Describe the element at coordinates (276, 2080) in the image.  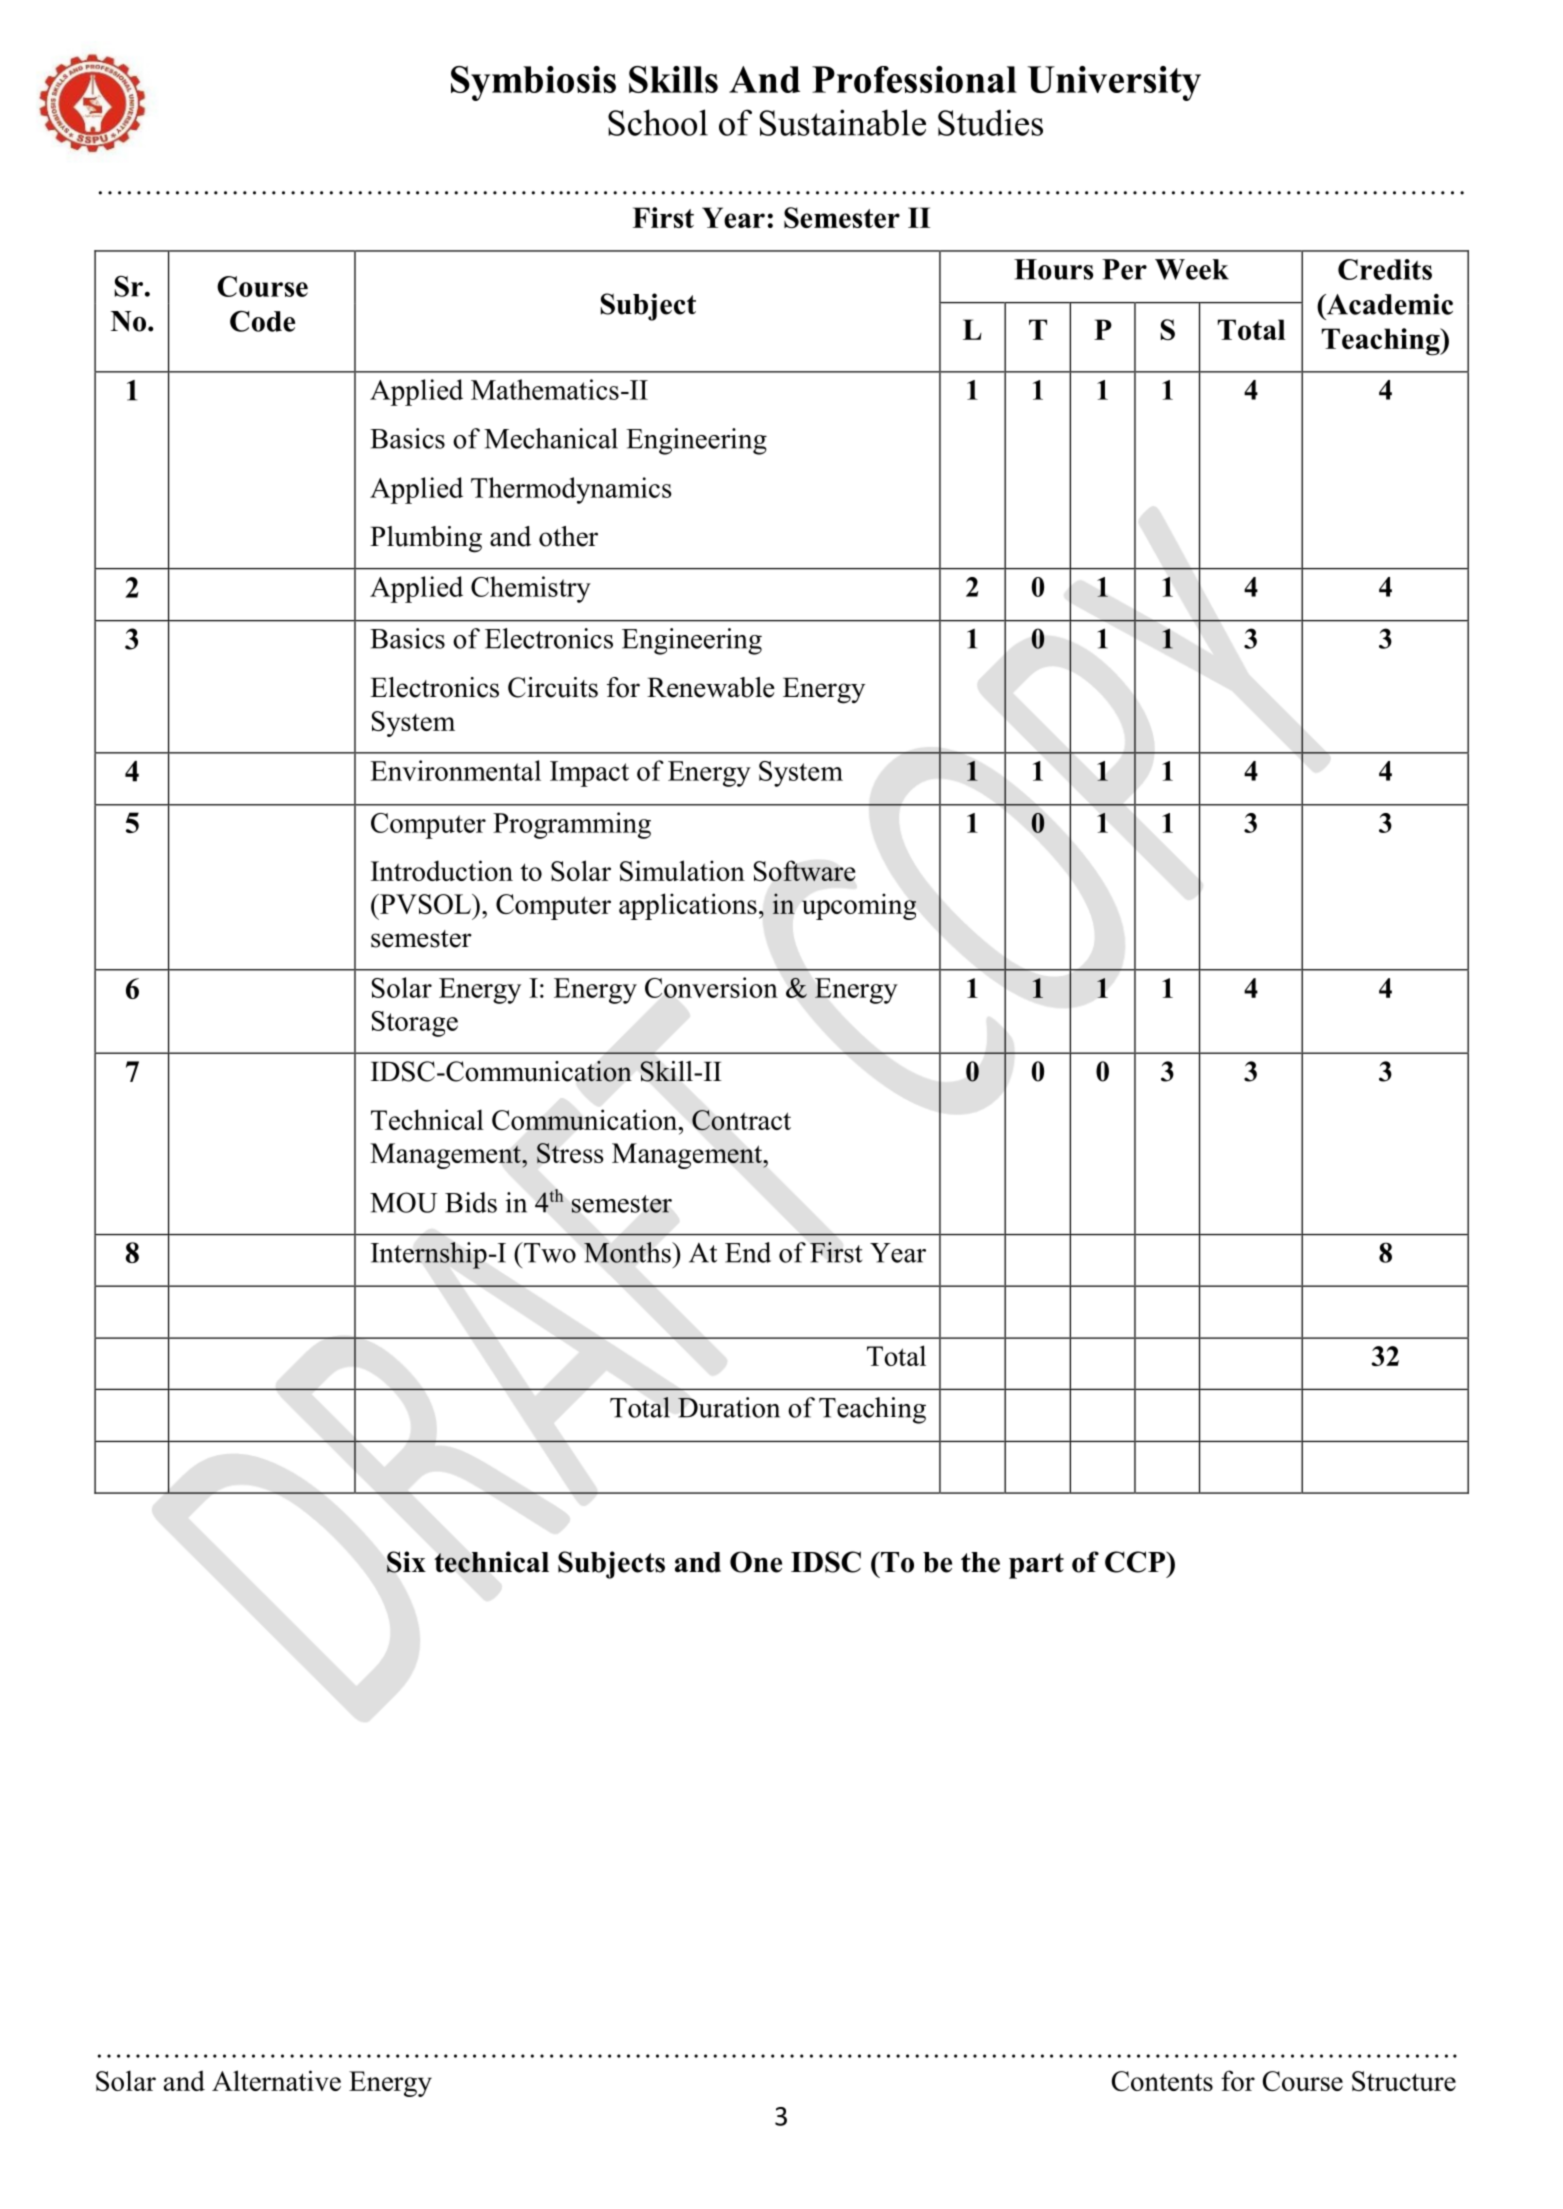
I see `Alternative` at that location.
